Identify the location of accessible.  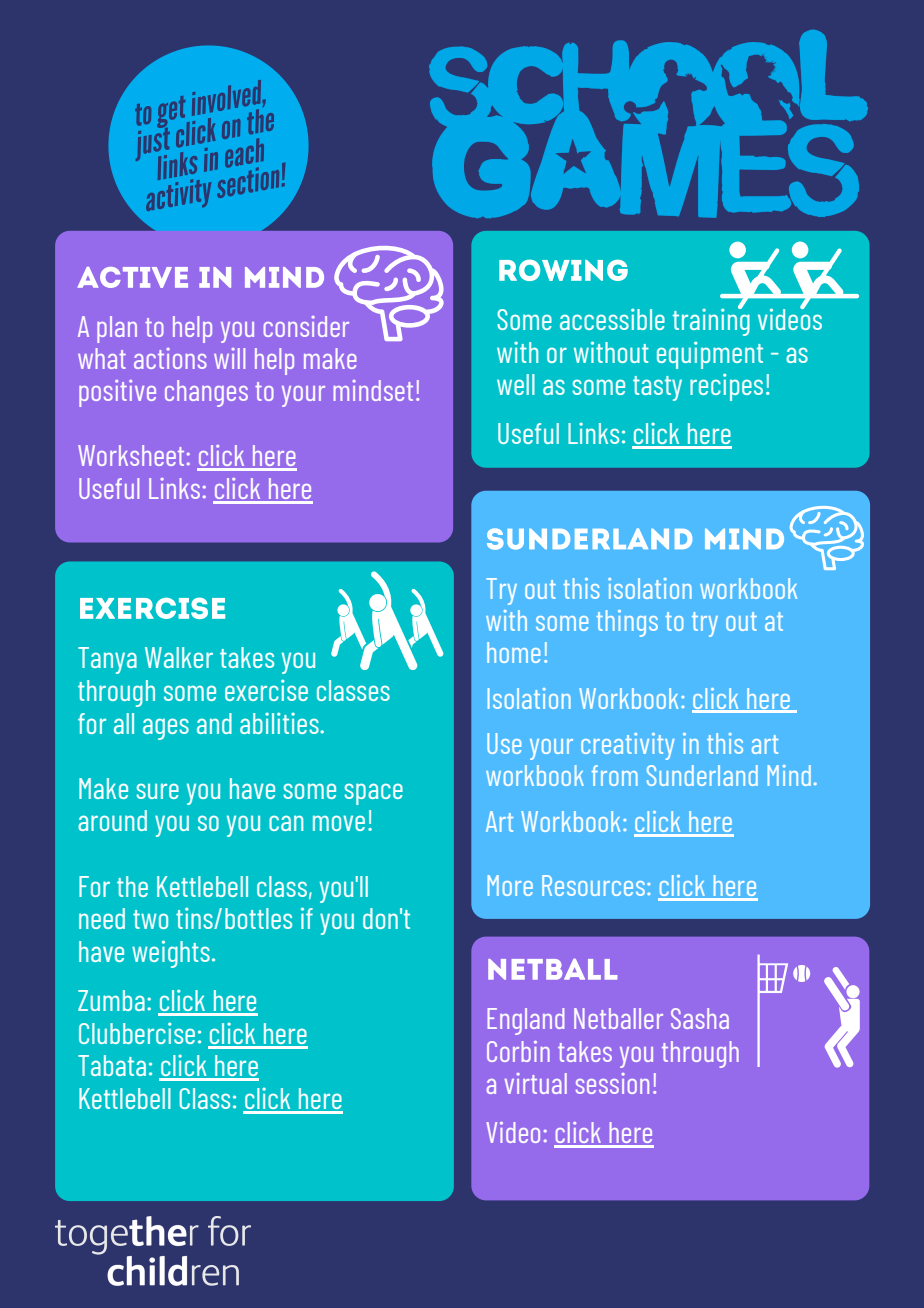
(612, 319).
